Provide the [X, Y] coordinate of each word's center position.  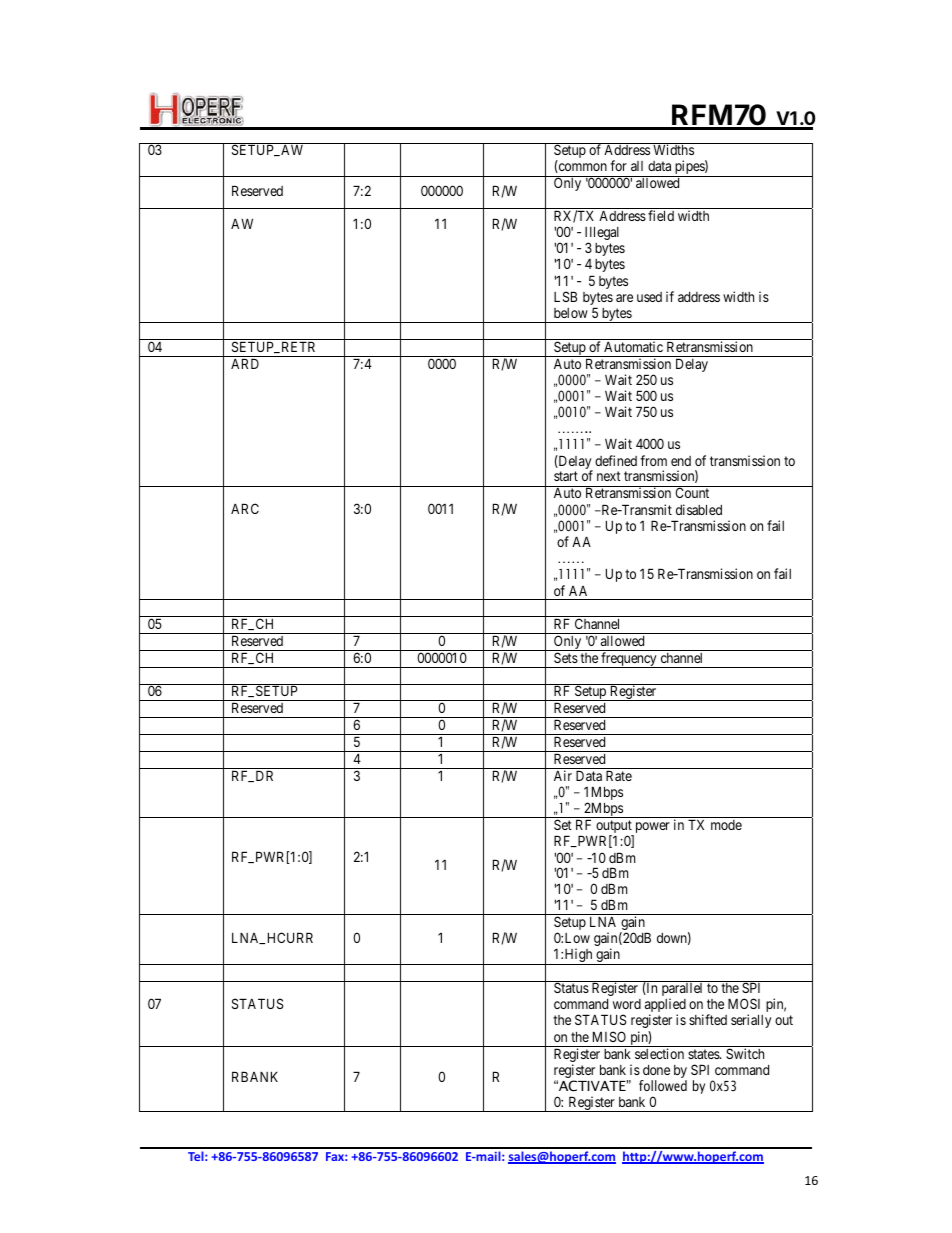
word [627, 1004]
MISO [609, 1036]
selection [659, 1053]
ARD [245, 363]
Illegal [602, 234]
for [618, 165]
